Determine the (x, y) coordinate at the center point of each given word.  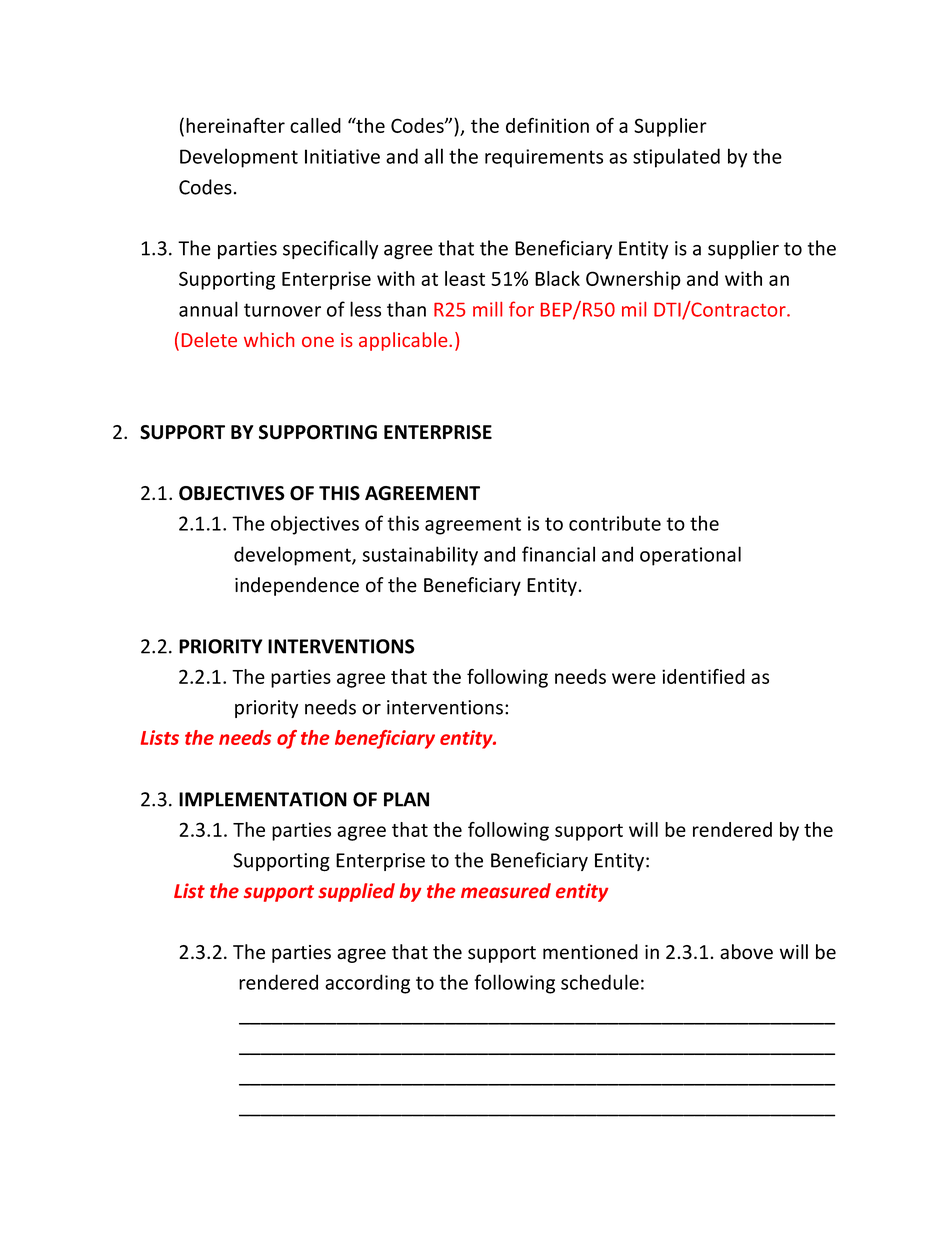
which (269, 339)
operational (690, 556)
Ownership (633, 280)
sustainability (420, 556)
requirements (544, 158)
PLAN (406, 799)
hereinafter (235, 125)
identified (703, 676)
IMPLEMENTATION (263, 799)
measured (506, 890)
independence (297, 586)
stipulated (676, 158)
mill (487, 309)
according (367, 984)
